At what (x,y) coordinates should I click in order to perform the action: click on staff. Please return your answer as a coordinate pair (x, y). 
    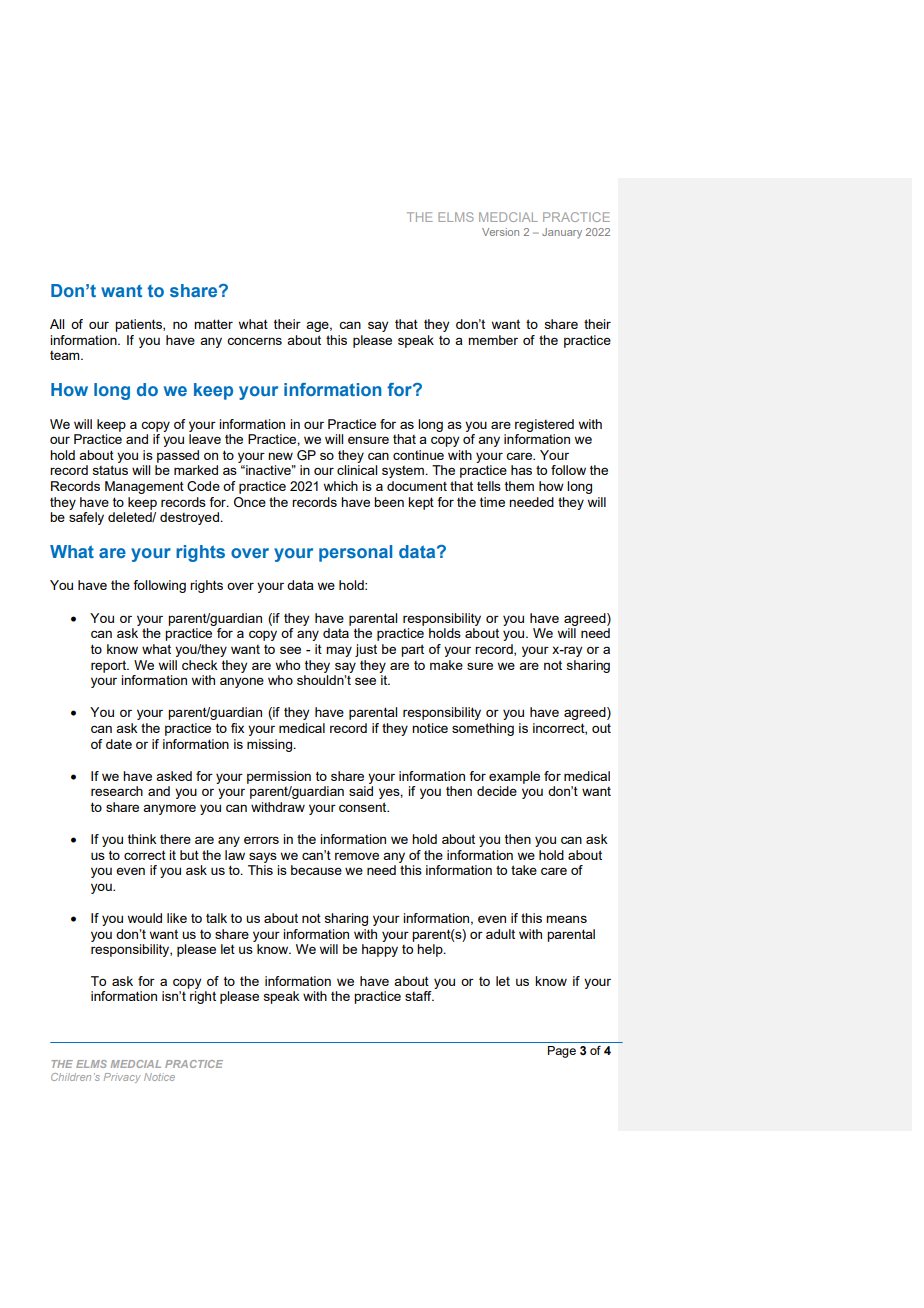
    Looking at the image, I should click on (419, 996).
